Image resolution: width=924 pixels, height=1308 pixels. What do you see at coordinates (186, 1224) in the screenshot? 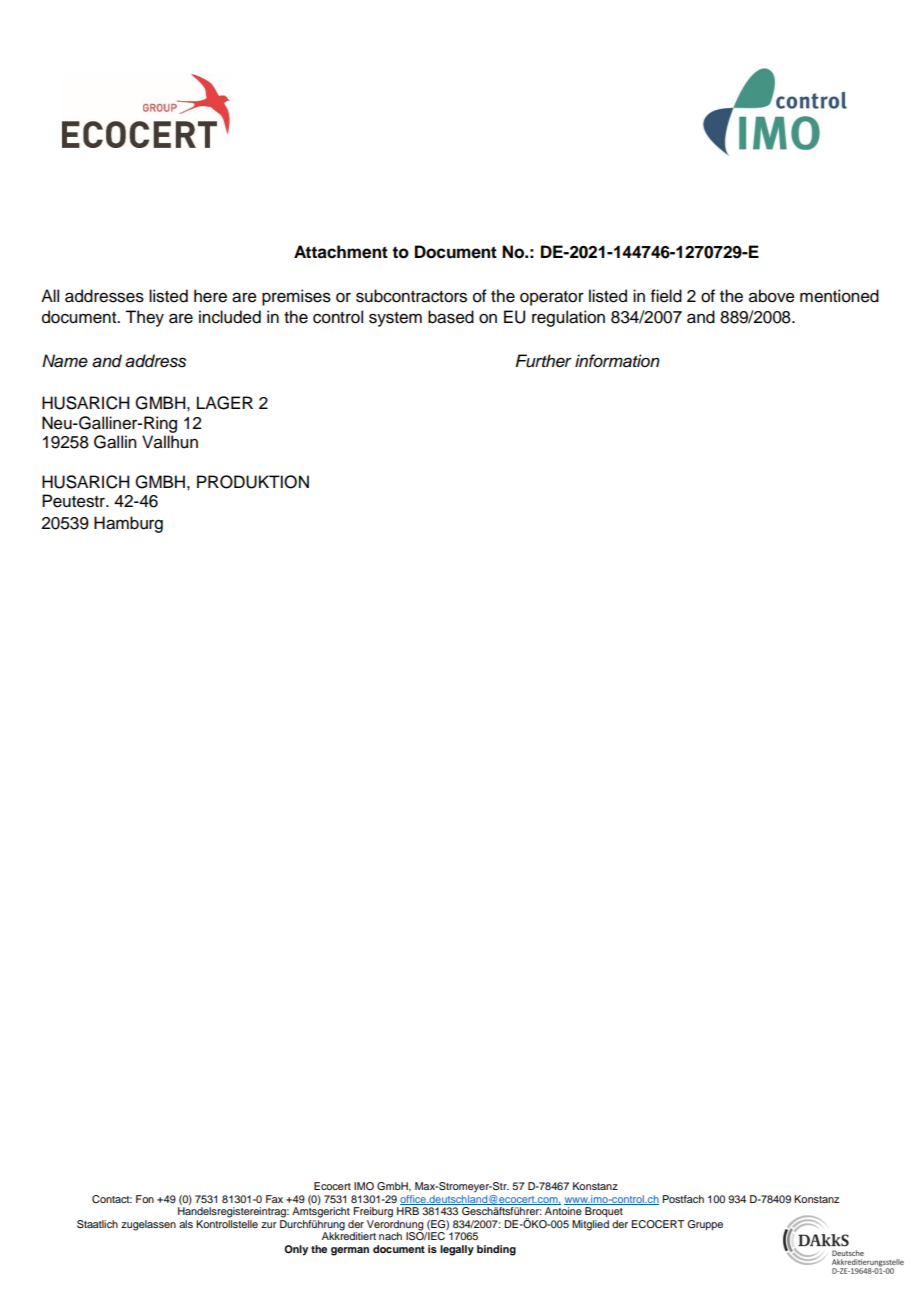
I see `als` at bounding box center [186, 1224].
